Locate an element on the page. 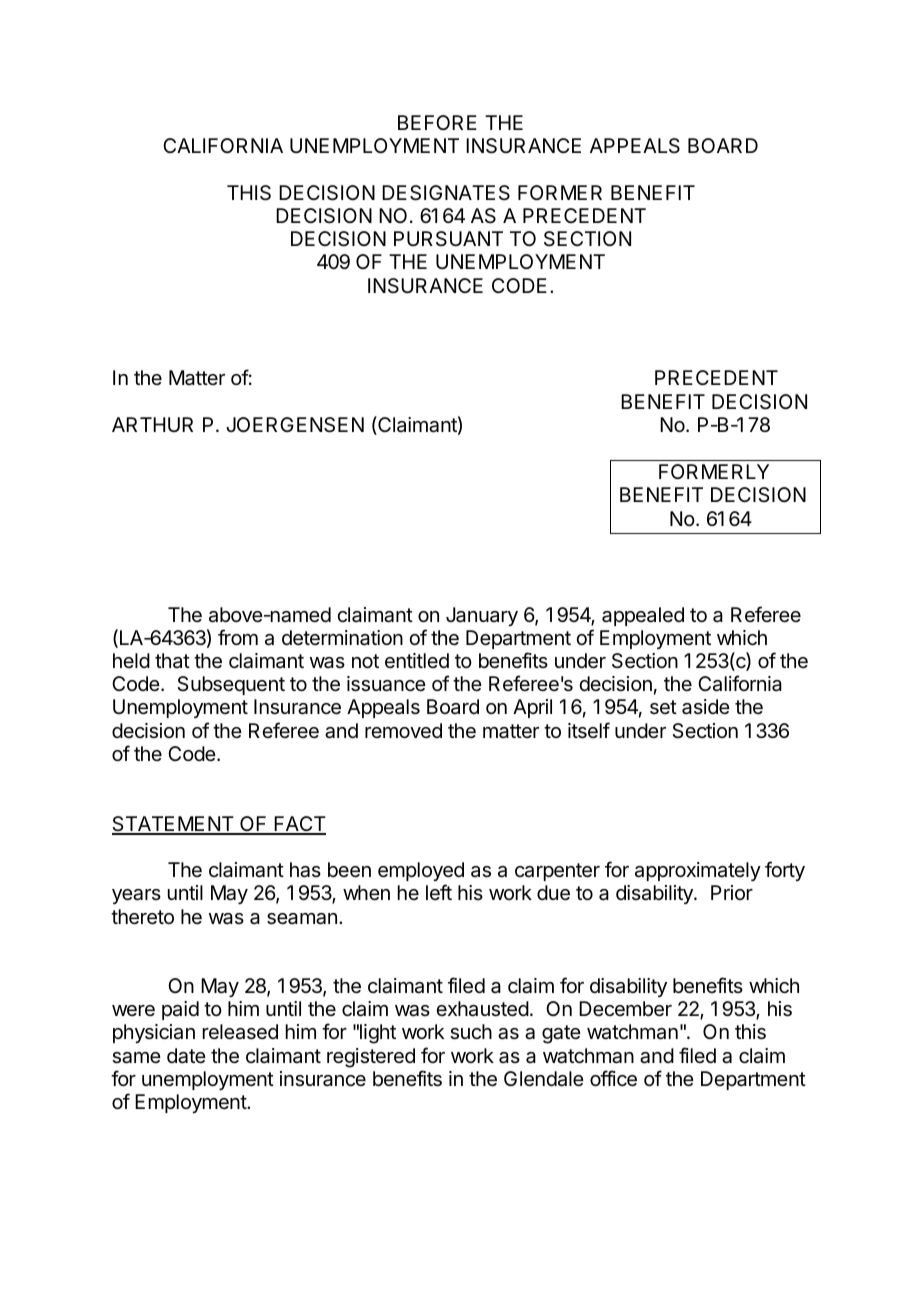  PURSUANT is located at coordinates (448, 239).
